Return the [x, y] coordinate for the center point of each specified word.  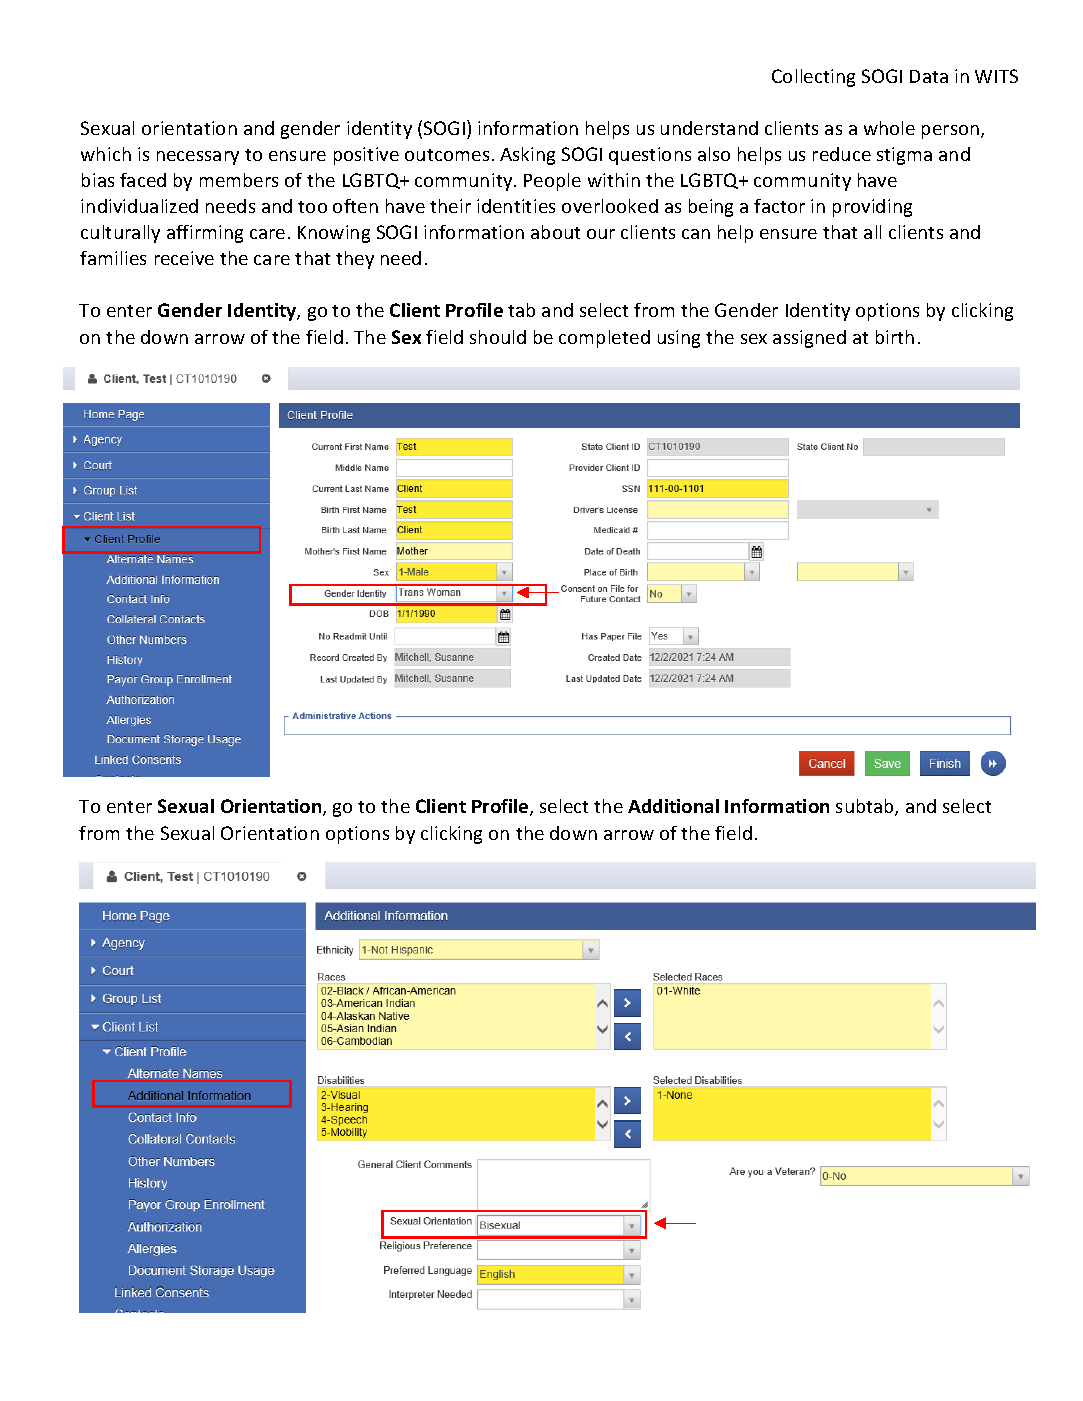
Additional [673, 806]
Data [929, 76]
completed [604, 339]
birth [895, 337]
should [498, 337]
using [679, 339]
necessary [198, 158]
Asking [527, 156]
